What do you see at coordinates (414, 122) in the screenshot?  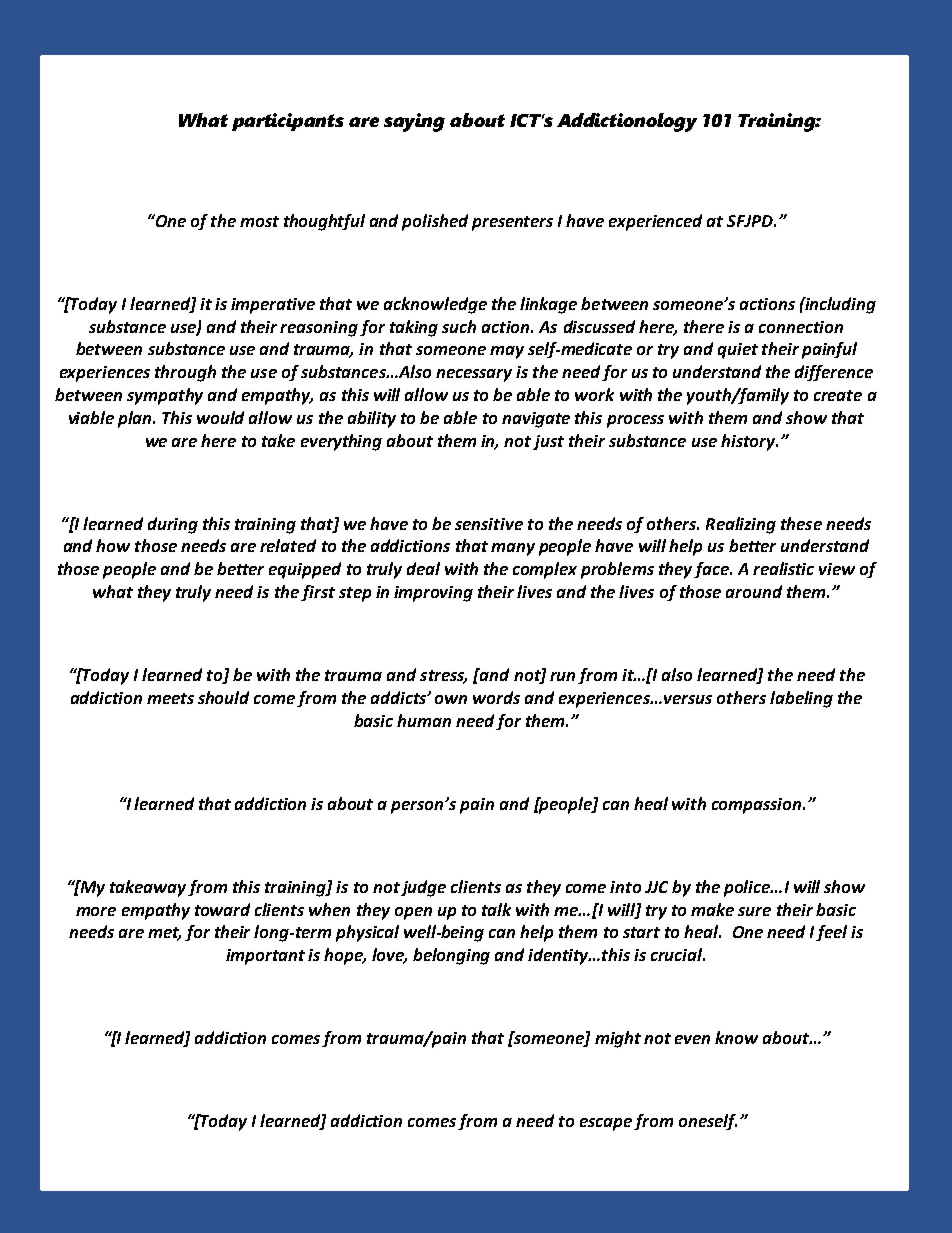 I see `saying` at bounding box center [414, 122].
